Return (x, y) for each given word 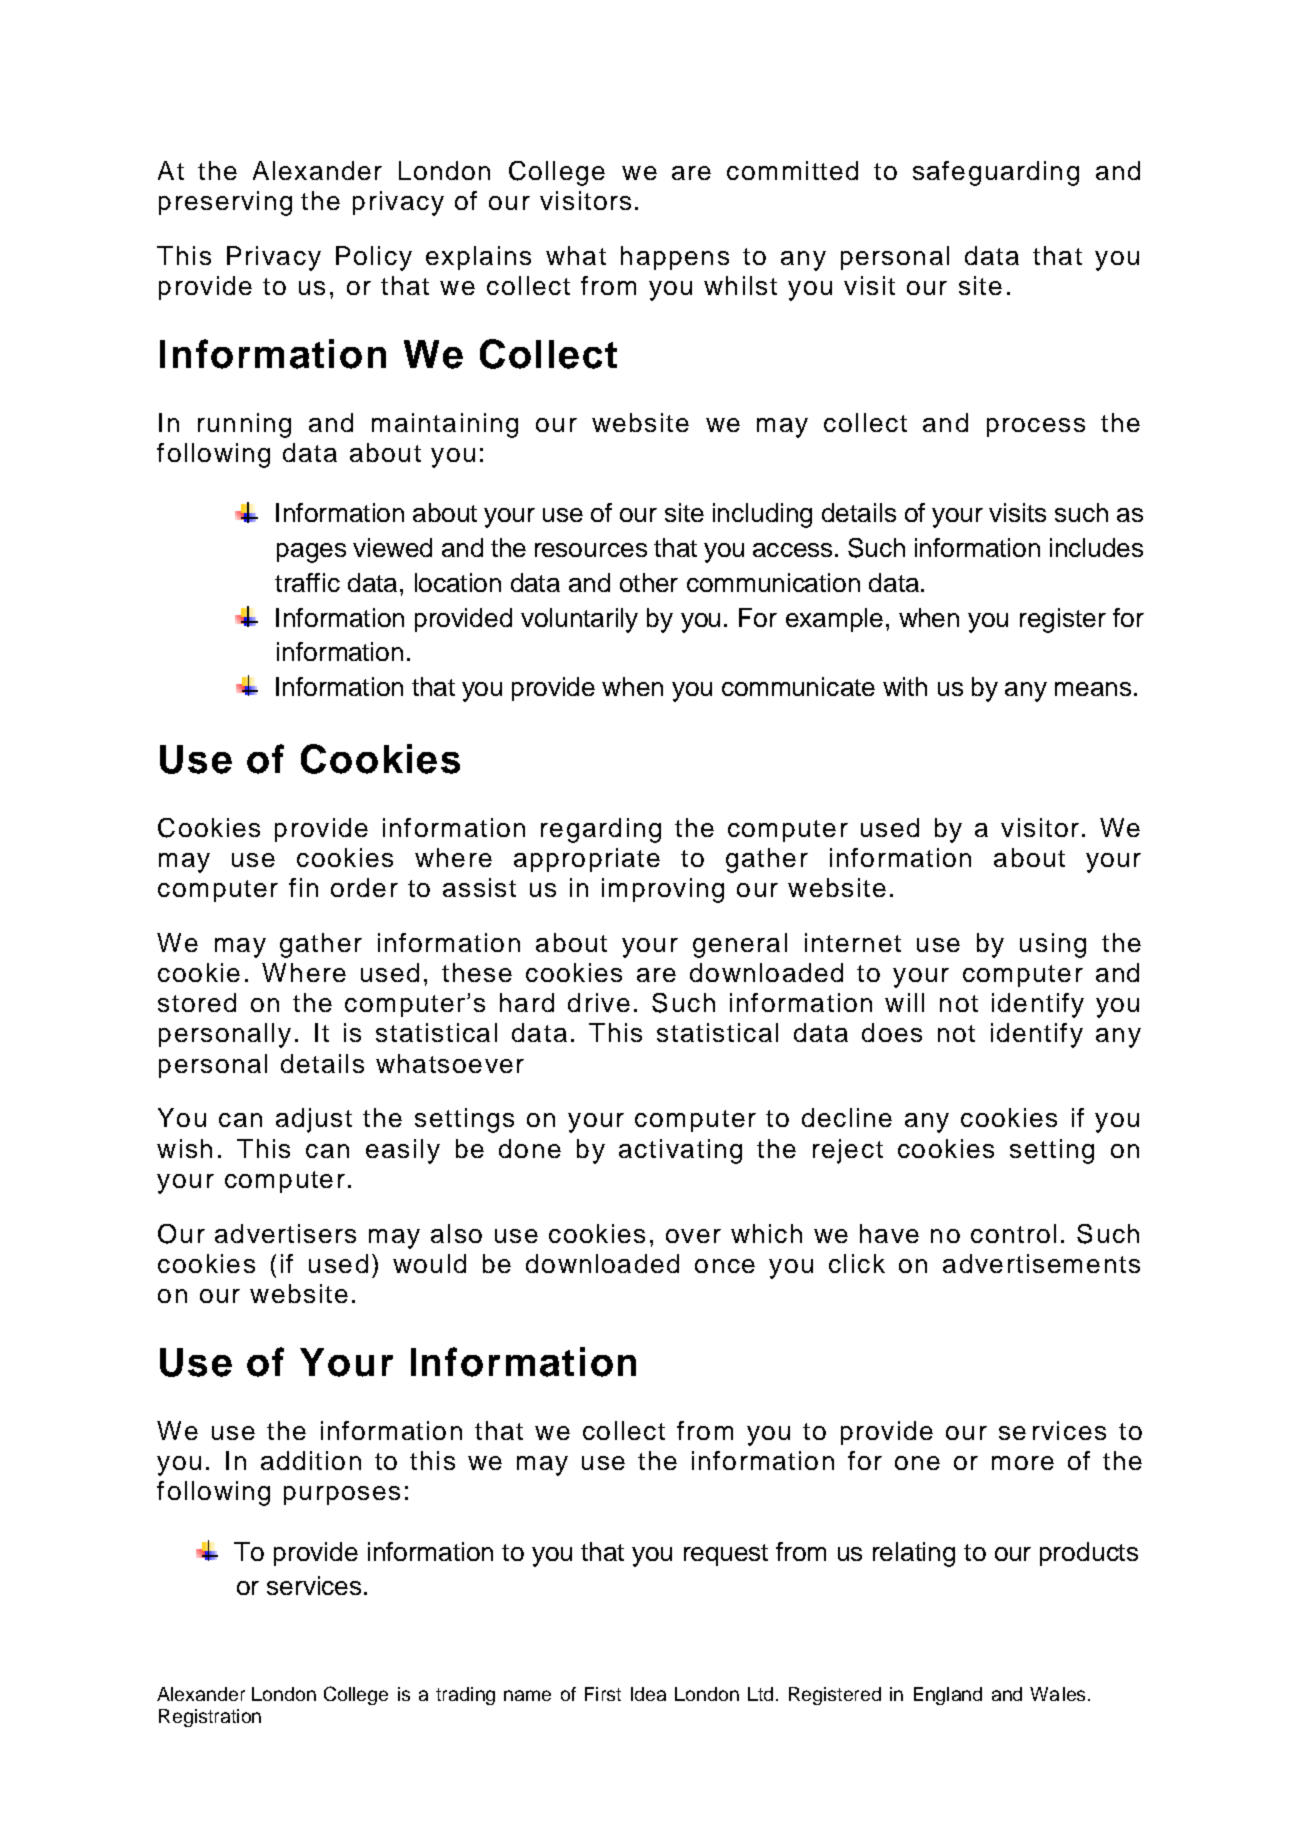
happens (675, 258)
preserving (225, 203)
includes (1096, 547)
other (649, 582)
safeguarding (996, 173)
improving (663, 890)
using (1053, 945)
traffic (307, 582)
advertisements (1041, 1263)
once (725, 1266)
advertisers (285, 1233)
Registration (210, 1718)
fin (303, 887)
